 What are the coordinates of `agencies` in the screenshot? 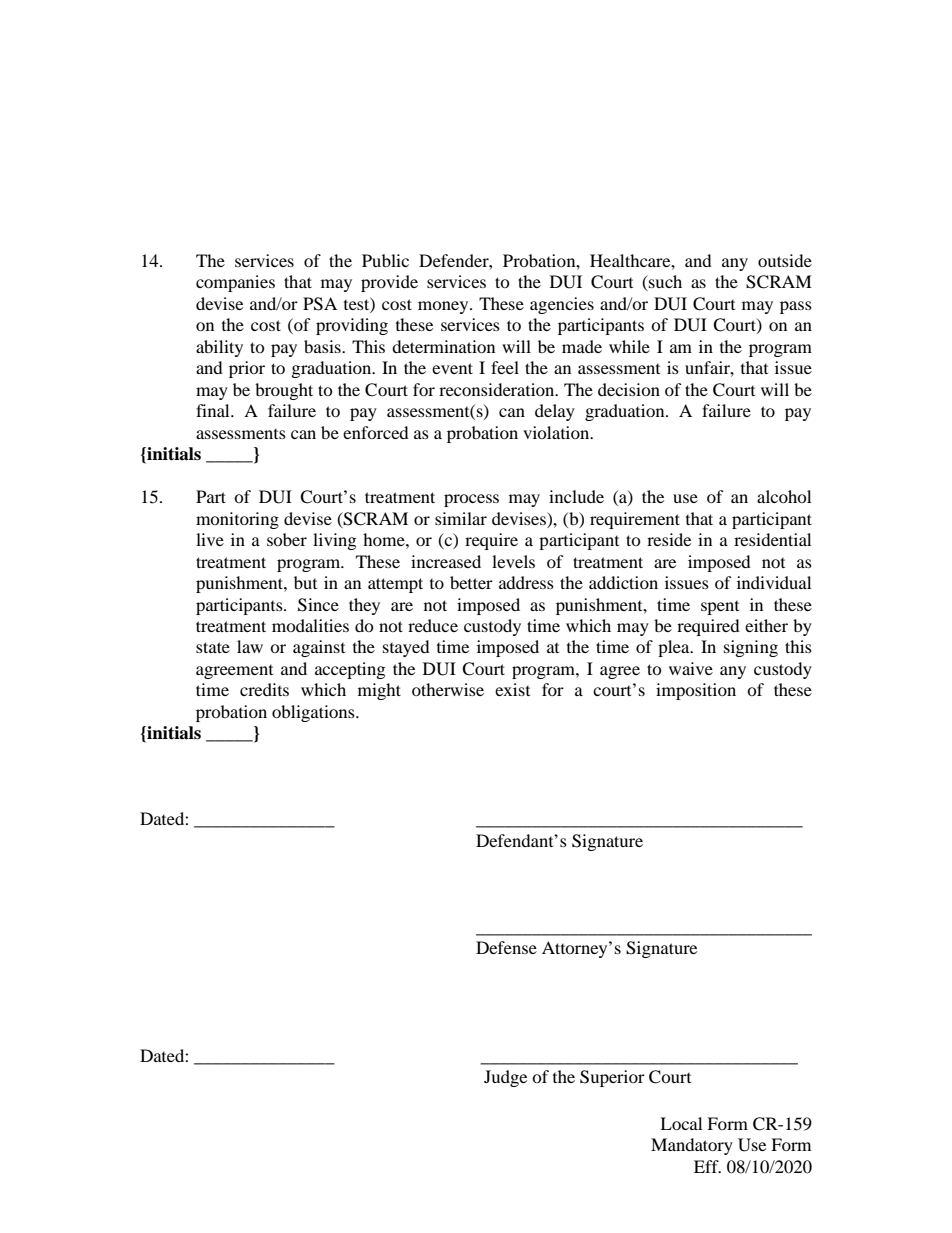 It's located at (562, 305).
